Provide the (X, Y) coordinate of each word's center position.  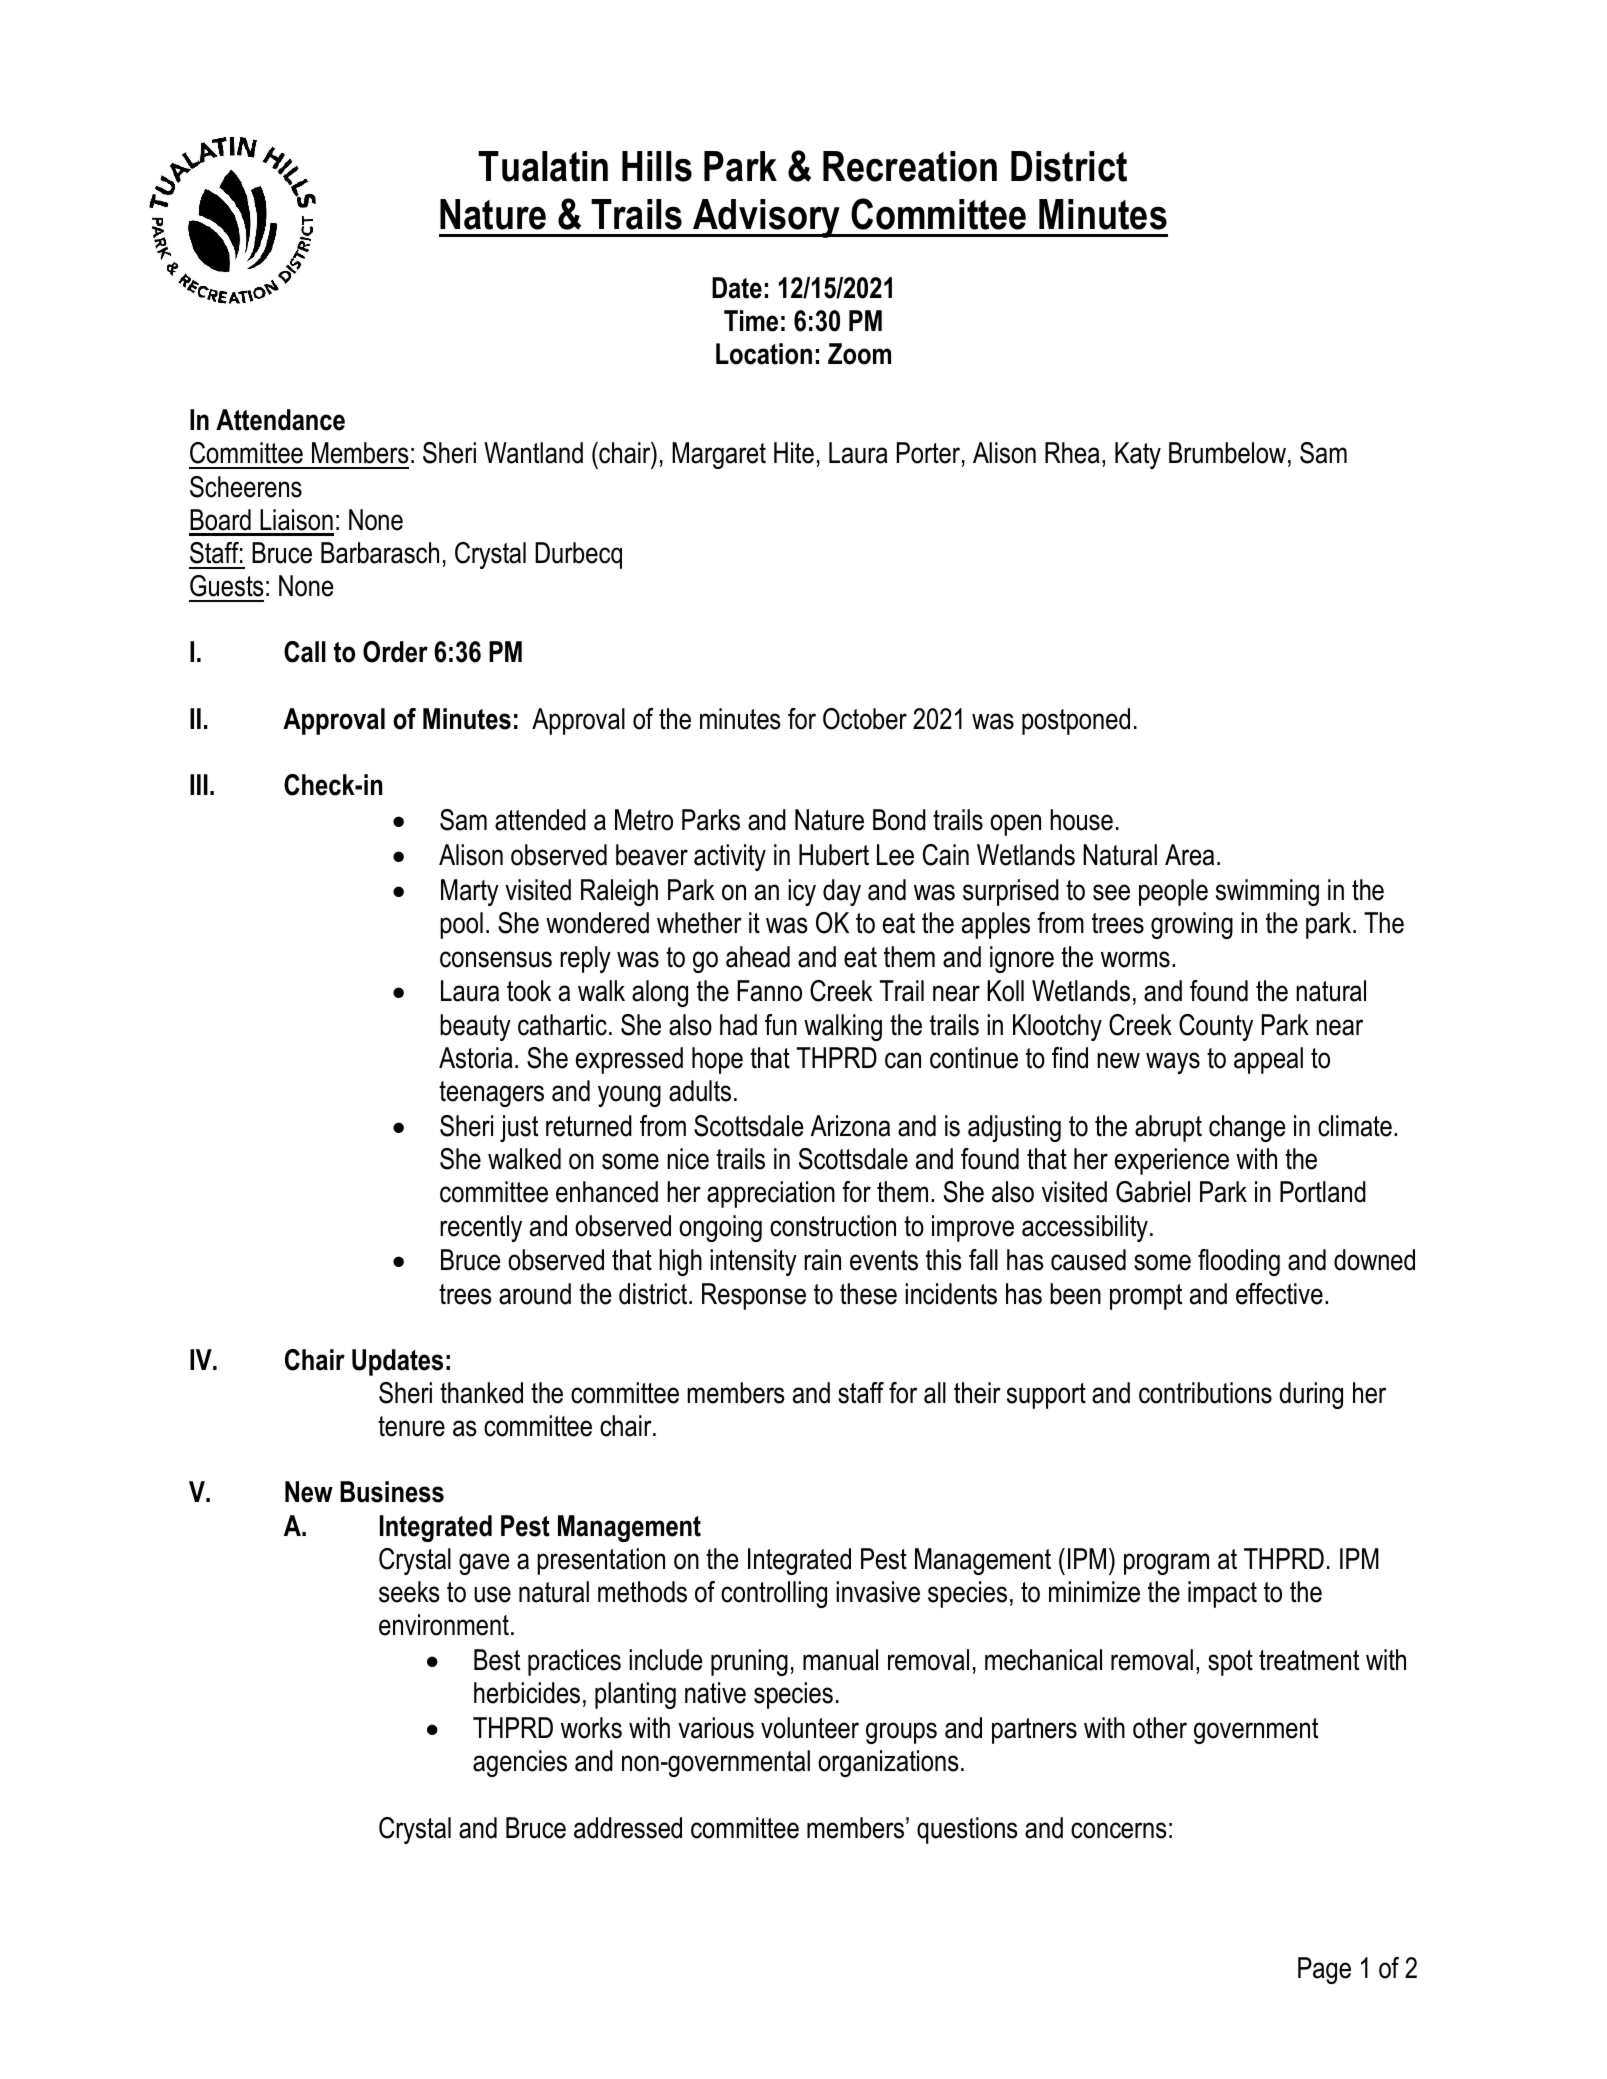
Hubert (834, 855)
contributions (1205, 1393)
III (199, 784)
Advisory (767, 218)
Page (1324, 1970)
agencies (520, 1763)
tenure (411, 1426)
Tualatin (543, 166)
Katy (1138, 455)
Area (1189, 855)
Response (754, 1296)
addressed (628, 1828)
